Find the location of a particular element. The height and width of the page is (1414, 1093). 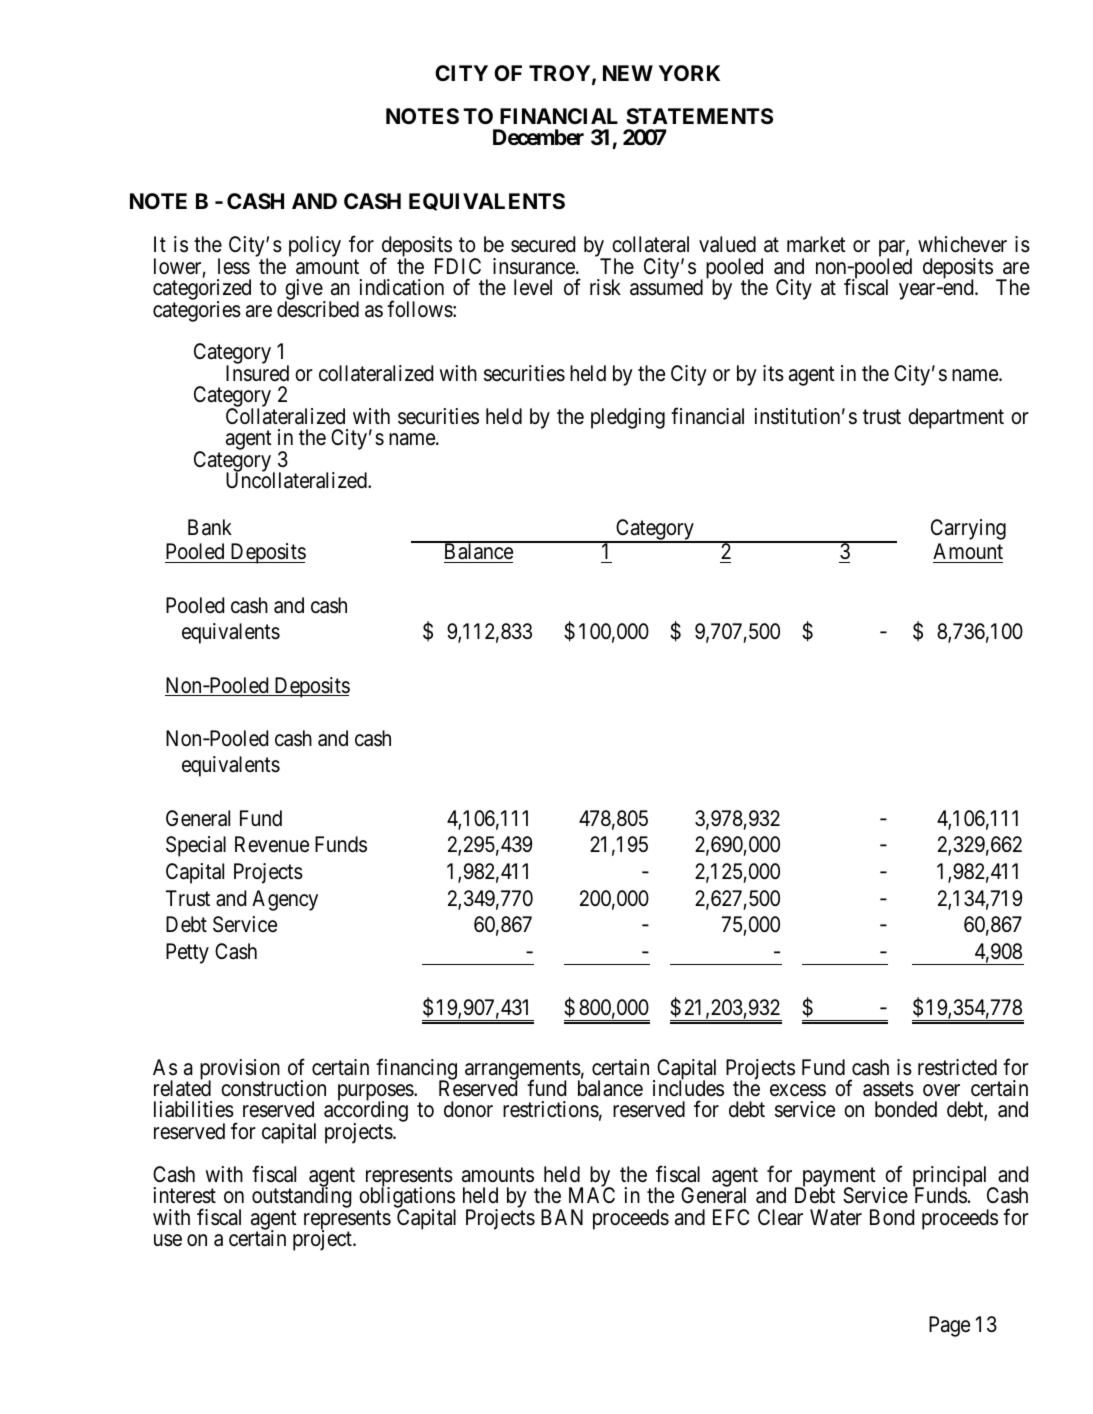

arrangements is located at coordinates (523, 1071).
